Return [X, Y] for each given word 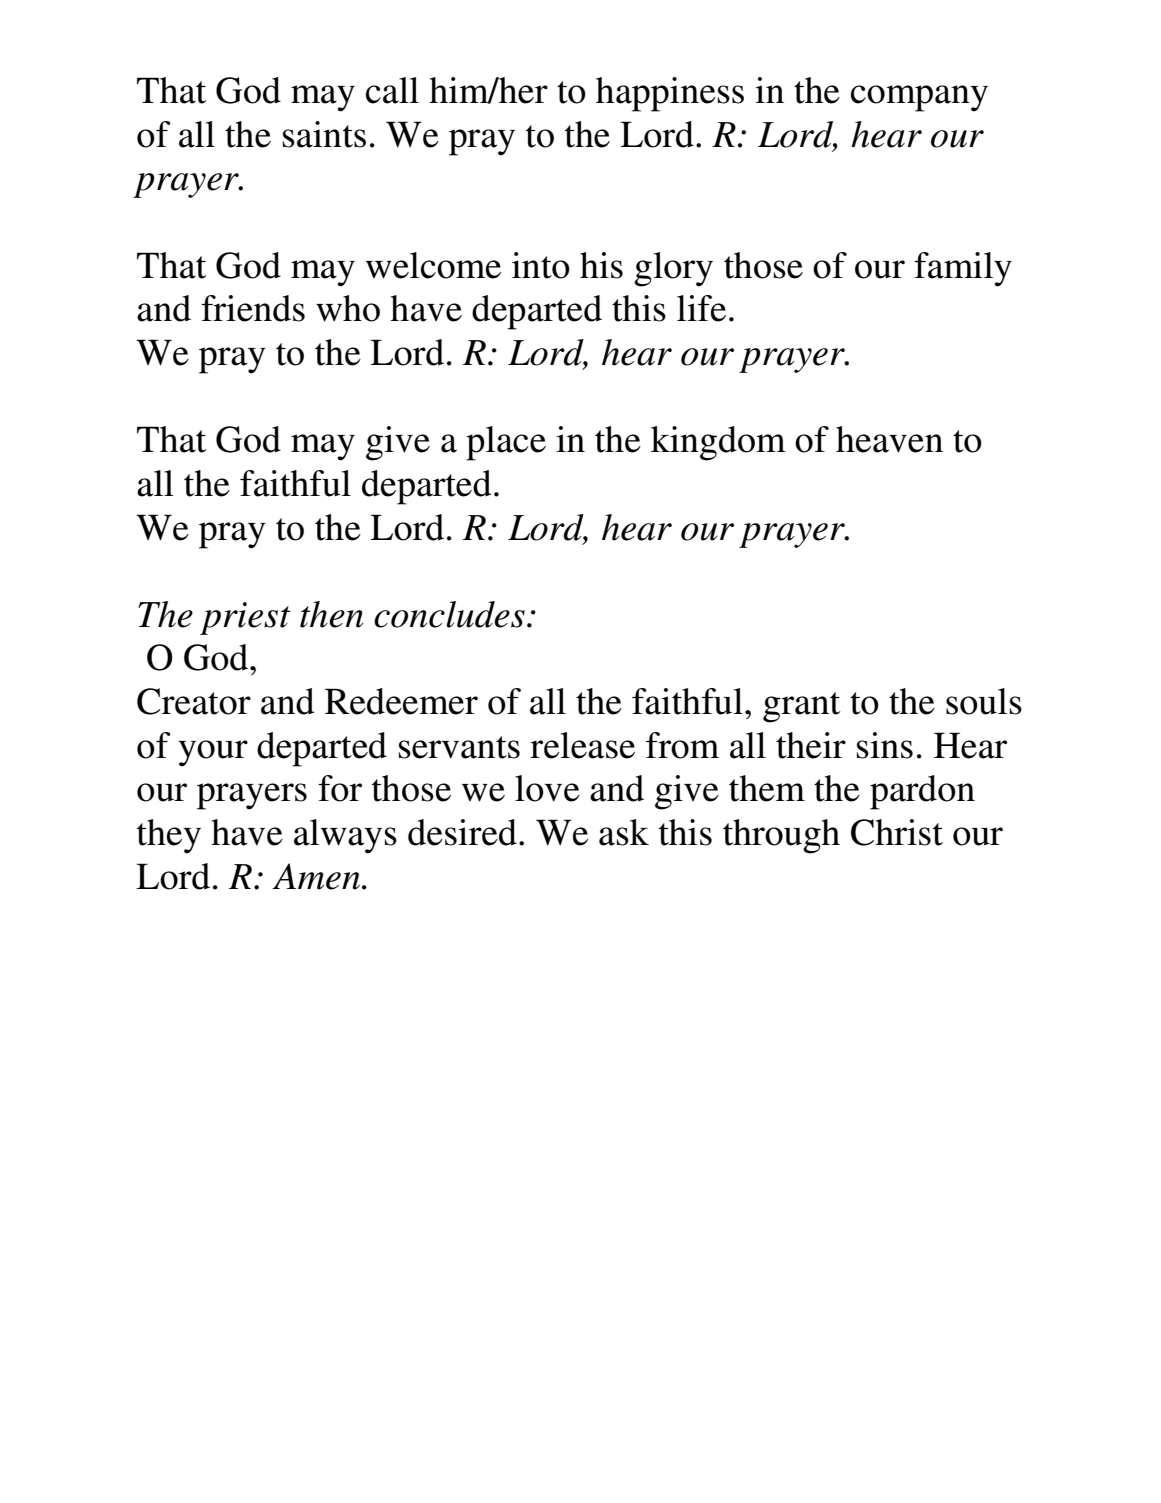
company [919, 98]
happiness [670, 94]
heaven [889, 439]
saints [324, 134]
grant [801, 707]
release [582, 745]
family [963, 269]
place [506, 443]
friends [253, 308]
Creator [194, 701]
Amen [317, 876]
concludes [449, 614]
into [541, 265]
